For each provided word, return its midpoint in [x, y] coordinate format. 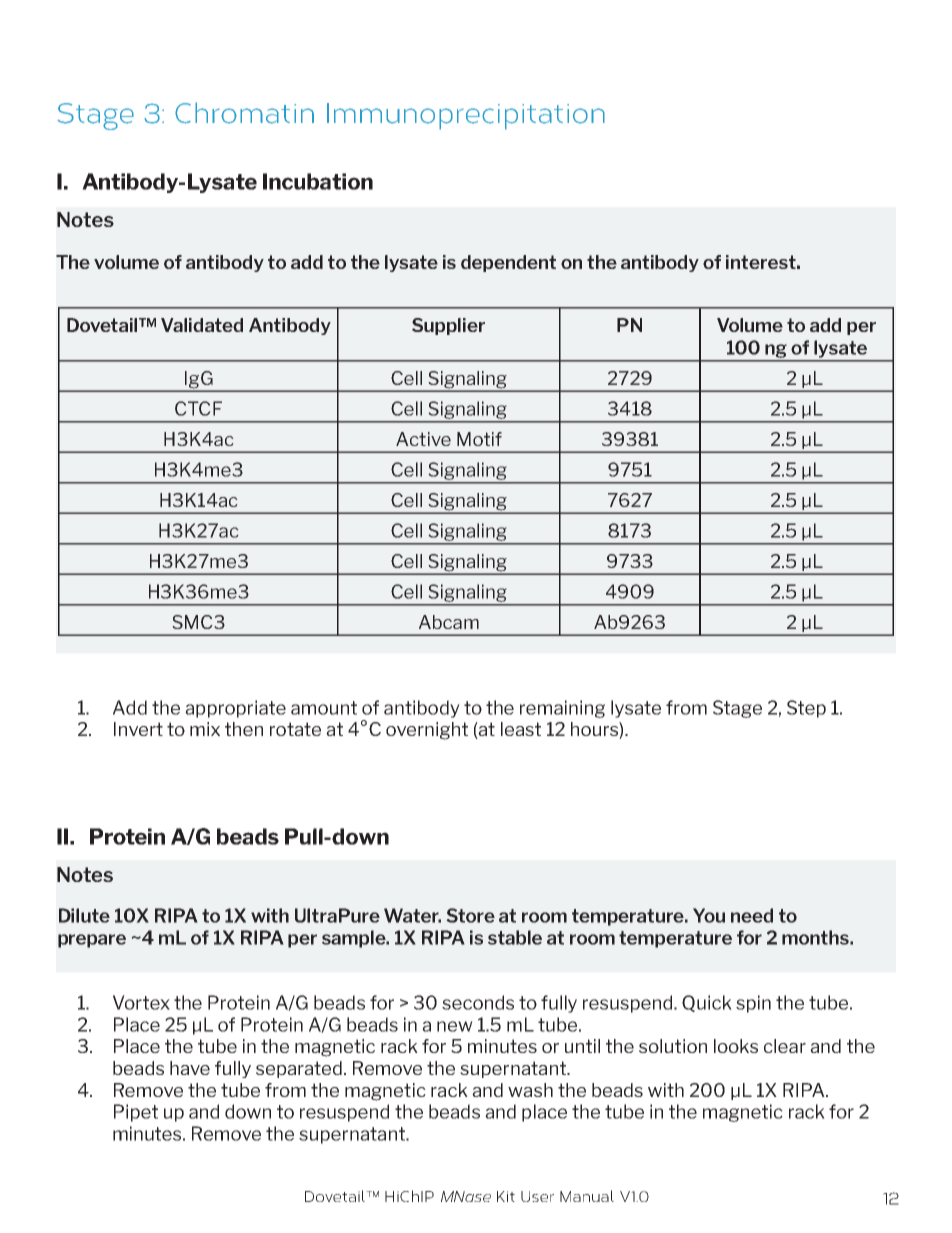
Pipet [136, 1113]
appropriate [235, 709]
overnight [427, 731]
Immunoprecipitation [466, 116]
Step [806, 709]
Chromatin [244, 113]
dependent [508, 263]
